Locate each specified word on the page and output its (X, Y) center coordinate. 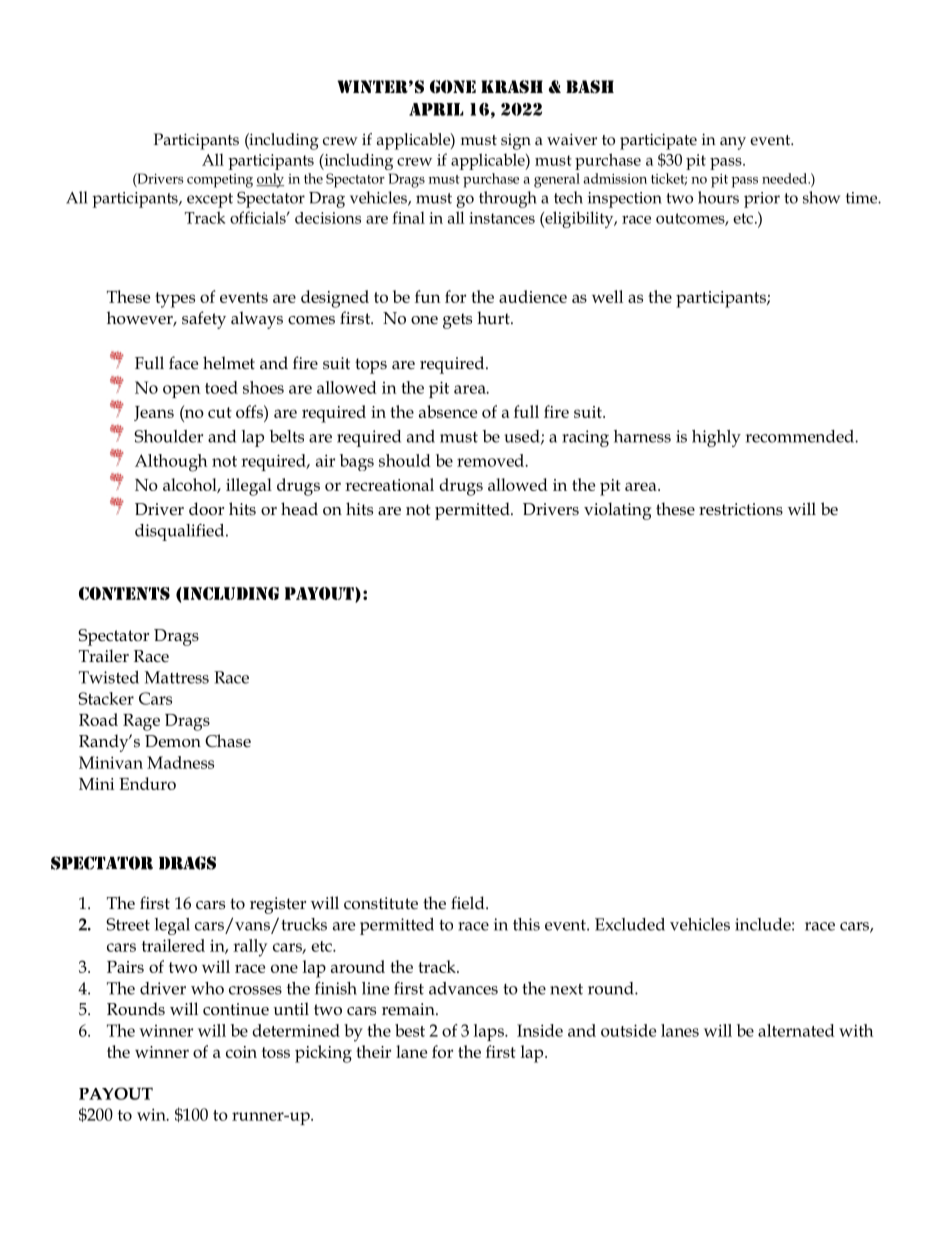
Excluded (630, 924)
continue (236, 1009)
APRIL (436, 109)
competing (220, 181)
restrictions (741, 509)
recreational (389, 484)
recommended (801, 436)
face (183, 363)
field (469, 903)
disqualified (181, 532)
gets (457, 321)
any (733, 143)
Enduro (147, 783)
